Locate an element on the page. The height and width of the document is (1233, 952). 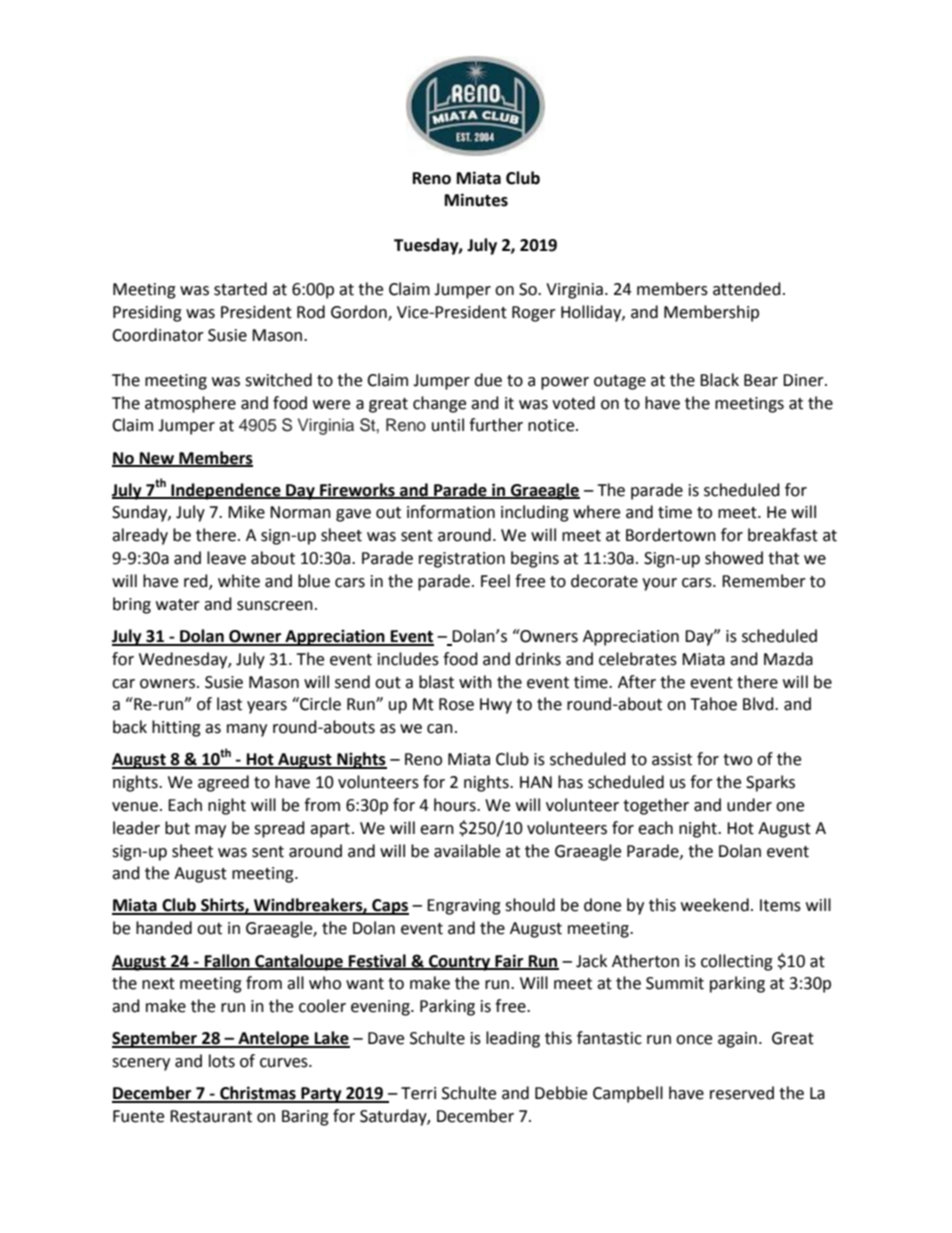
started is located at coordinates (240, 289).
